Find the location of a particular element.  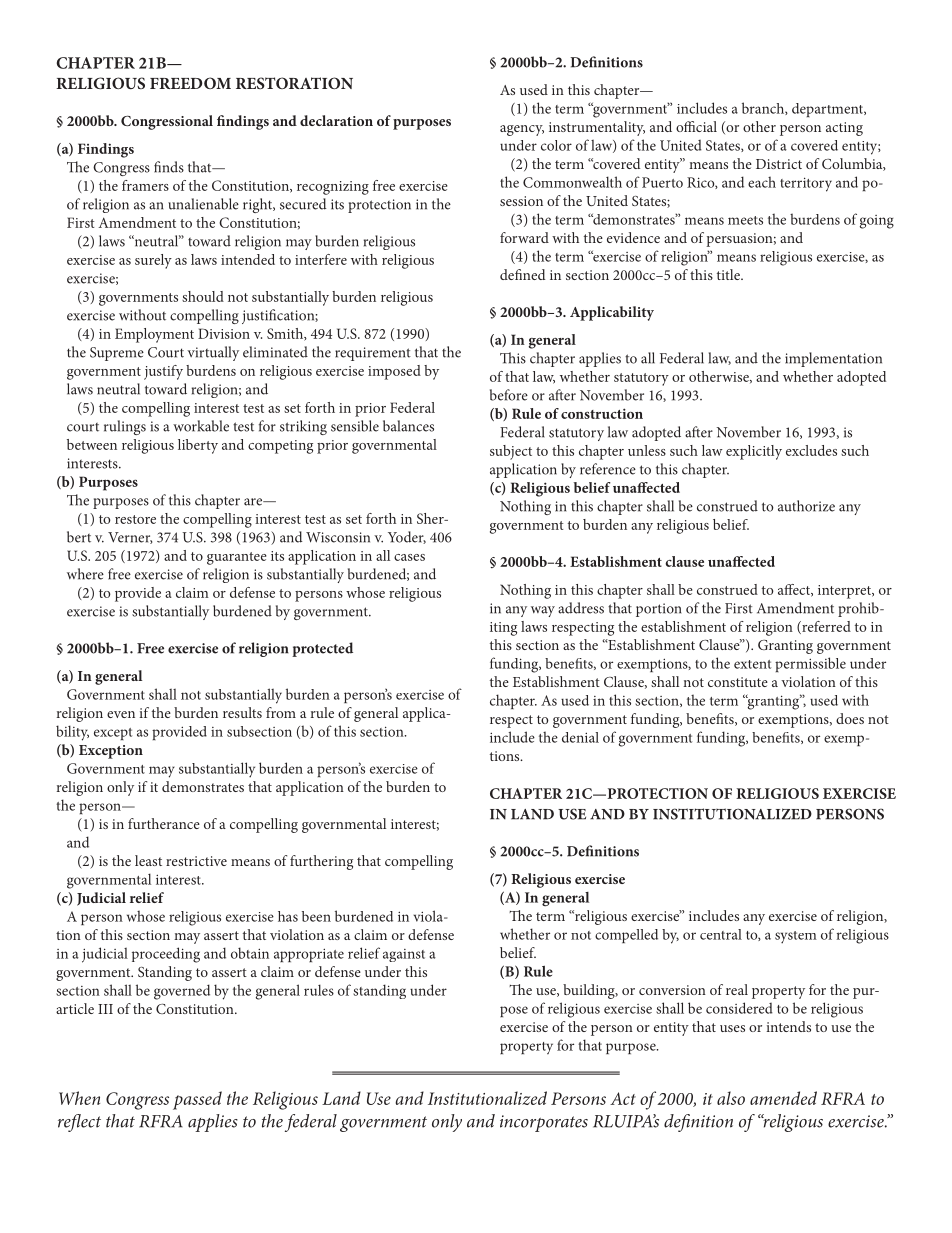

subject is located at coordinates (511, 452).
